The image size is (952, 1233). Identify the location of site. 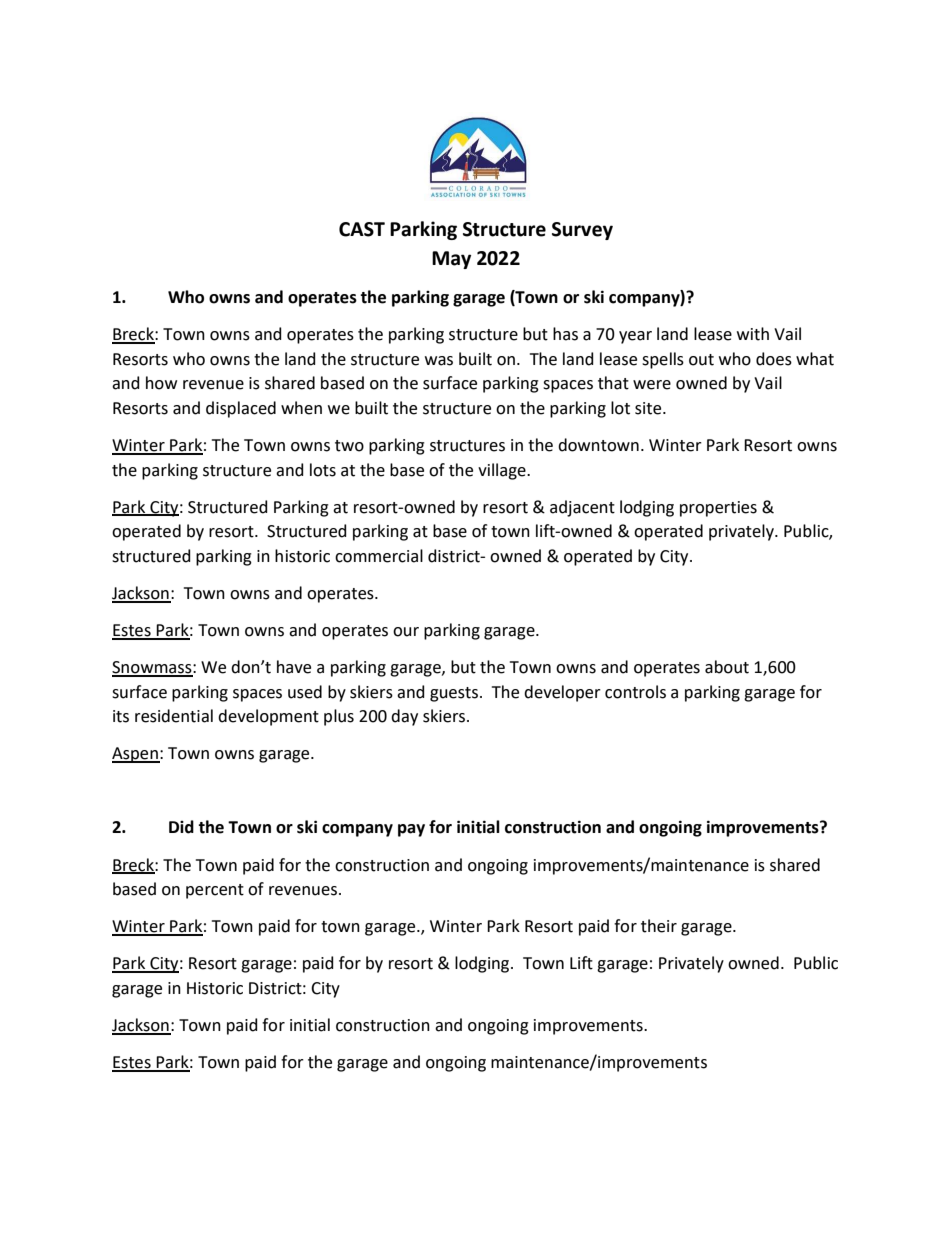
(649, 408).
